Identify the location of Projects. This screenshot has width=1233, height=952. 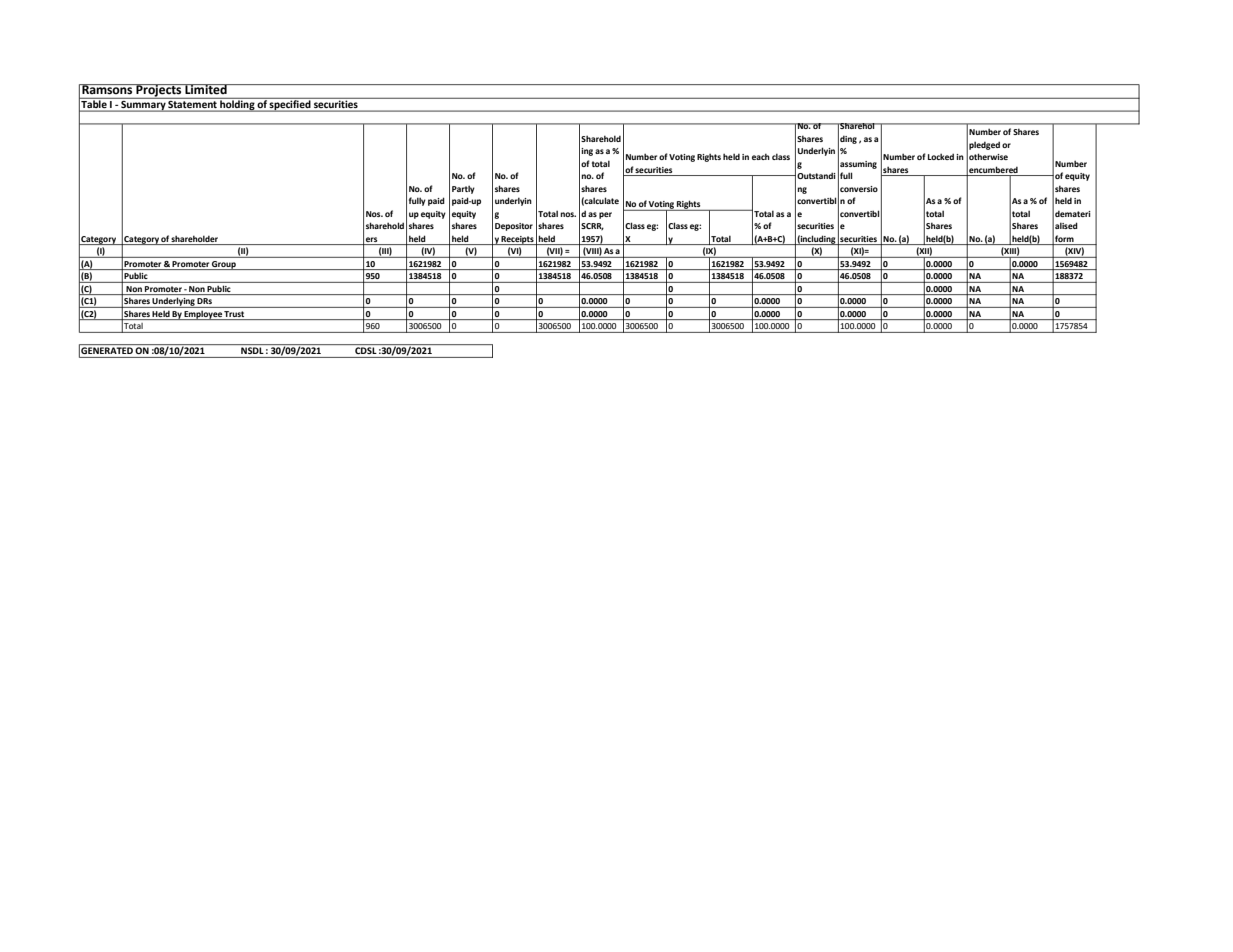
(159, 91).
